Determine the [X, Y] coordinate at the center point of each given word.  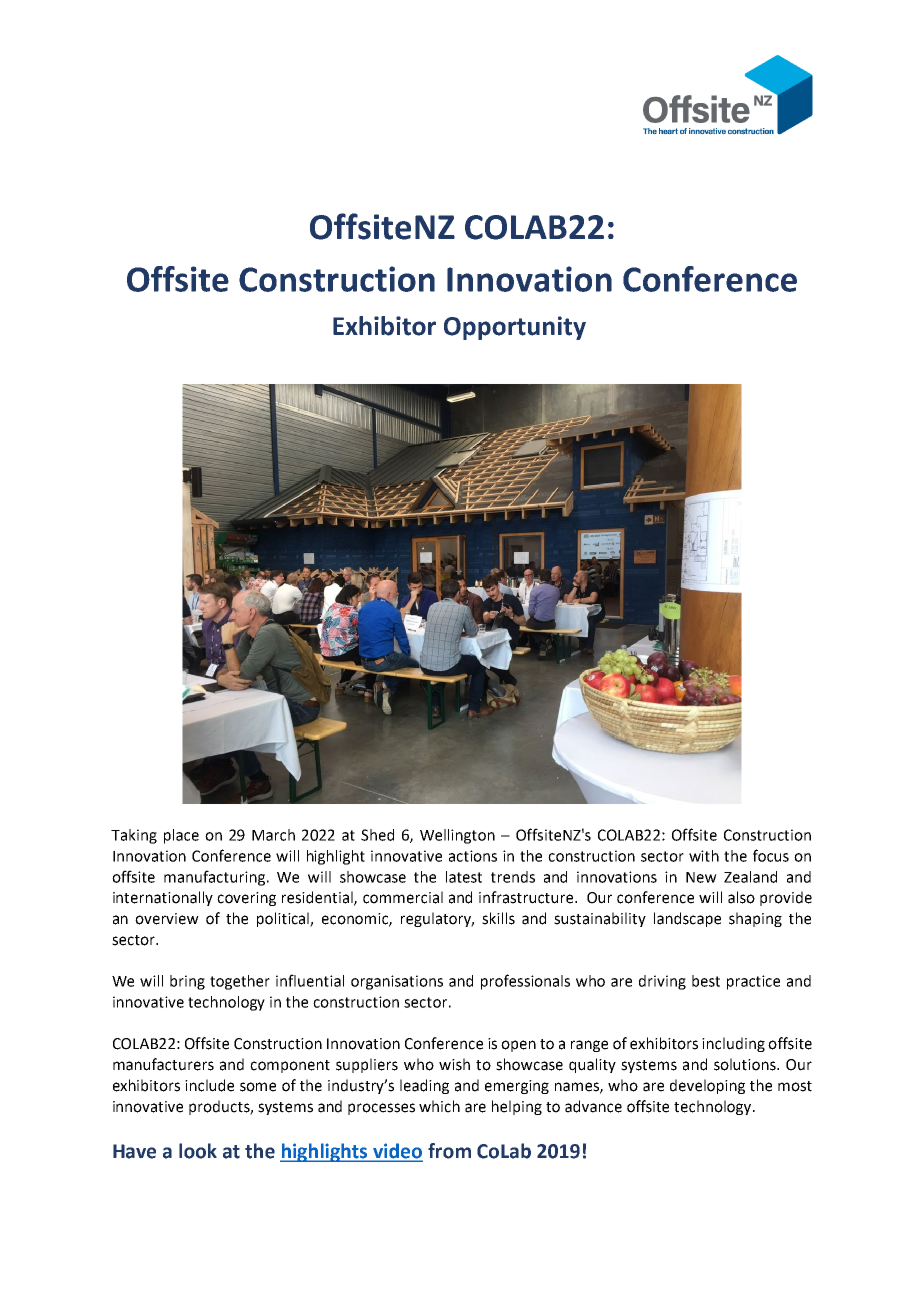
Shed [377, 835]
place [181, 836]
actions [473, 856]
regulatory [437, 919]
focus [771, 855]
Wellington [457, 836]
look [198, 1151]
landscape [687, 919]
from [449, 1151]
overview [167, 919]
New [701, 877]
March [273, 835]
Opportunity [515, 328]
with [704, 856]
